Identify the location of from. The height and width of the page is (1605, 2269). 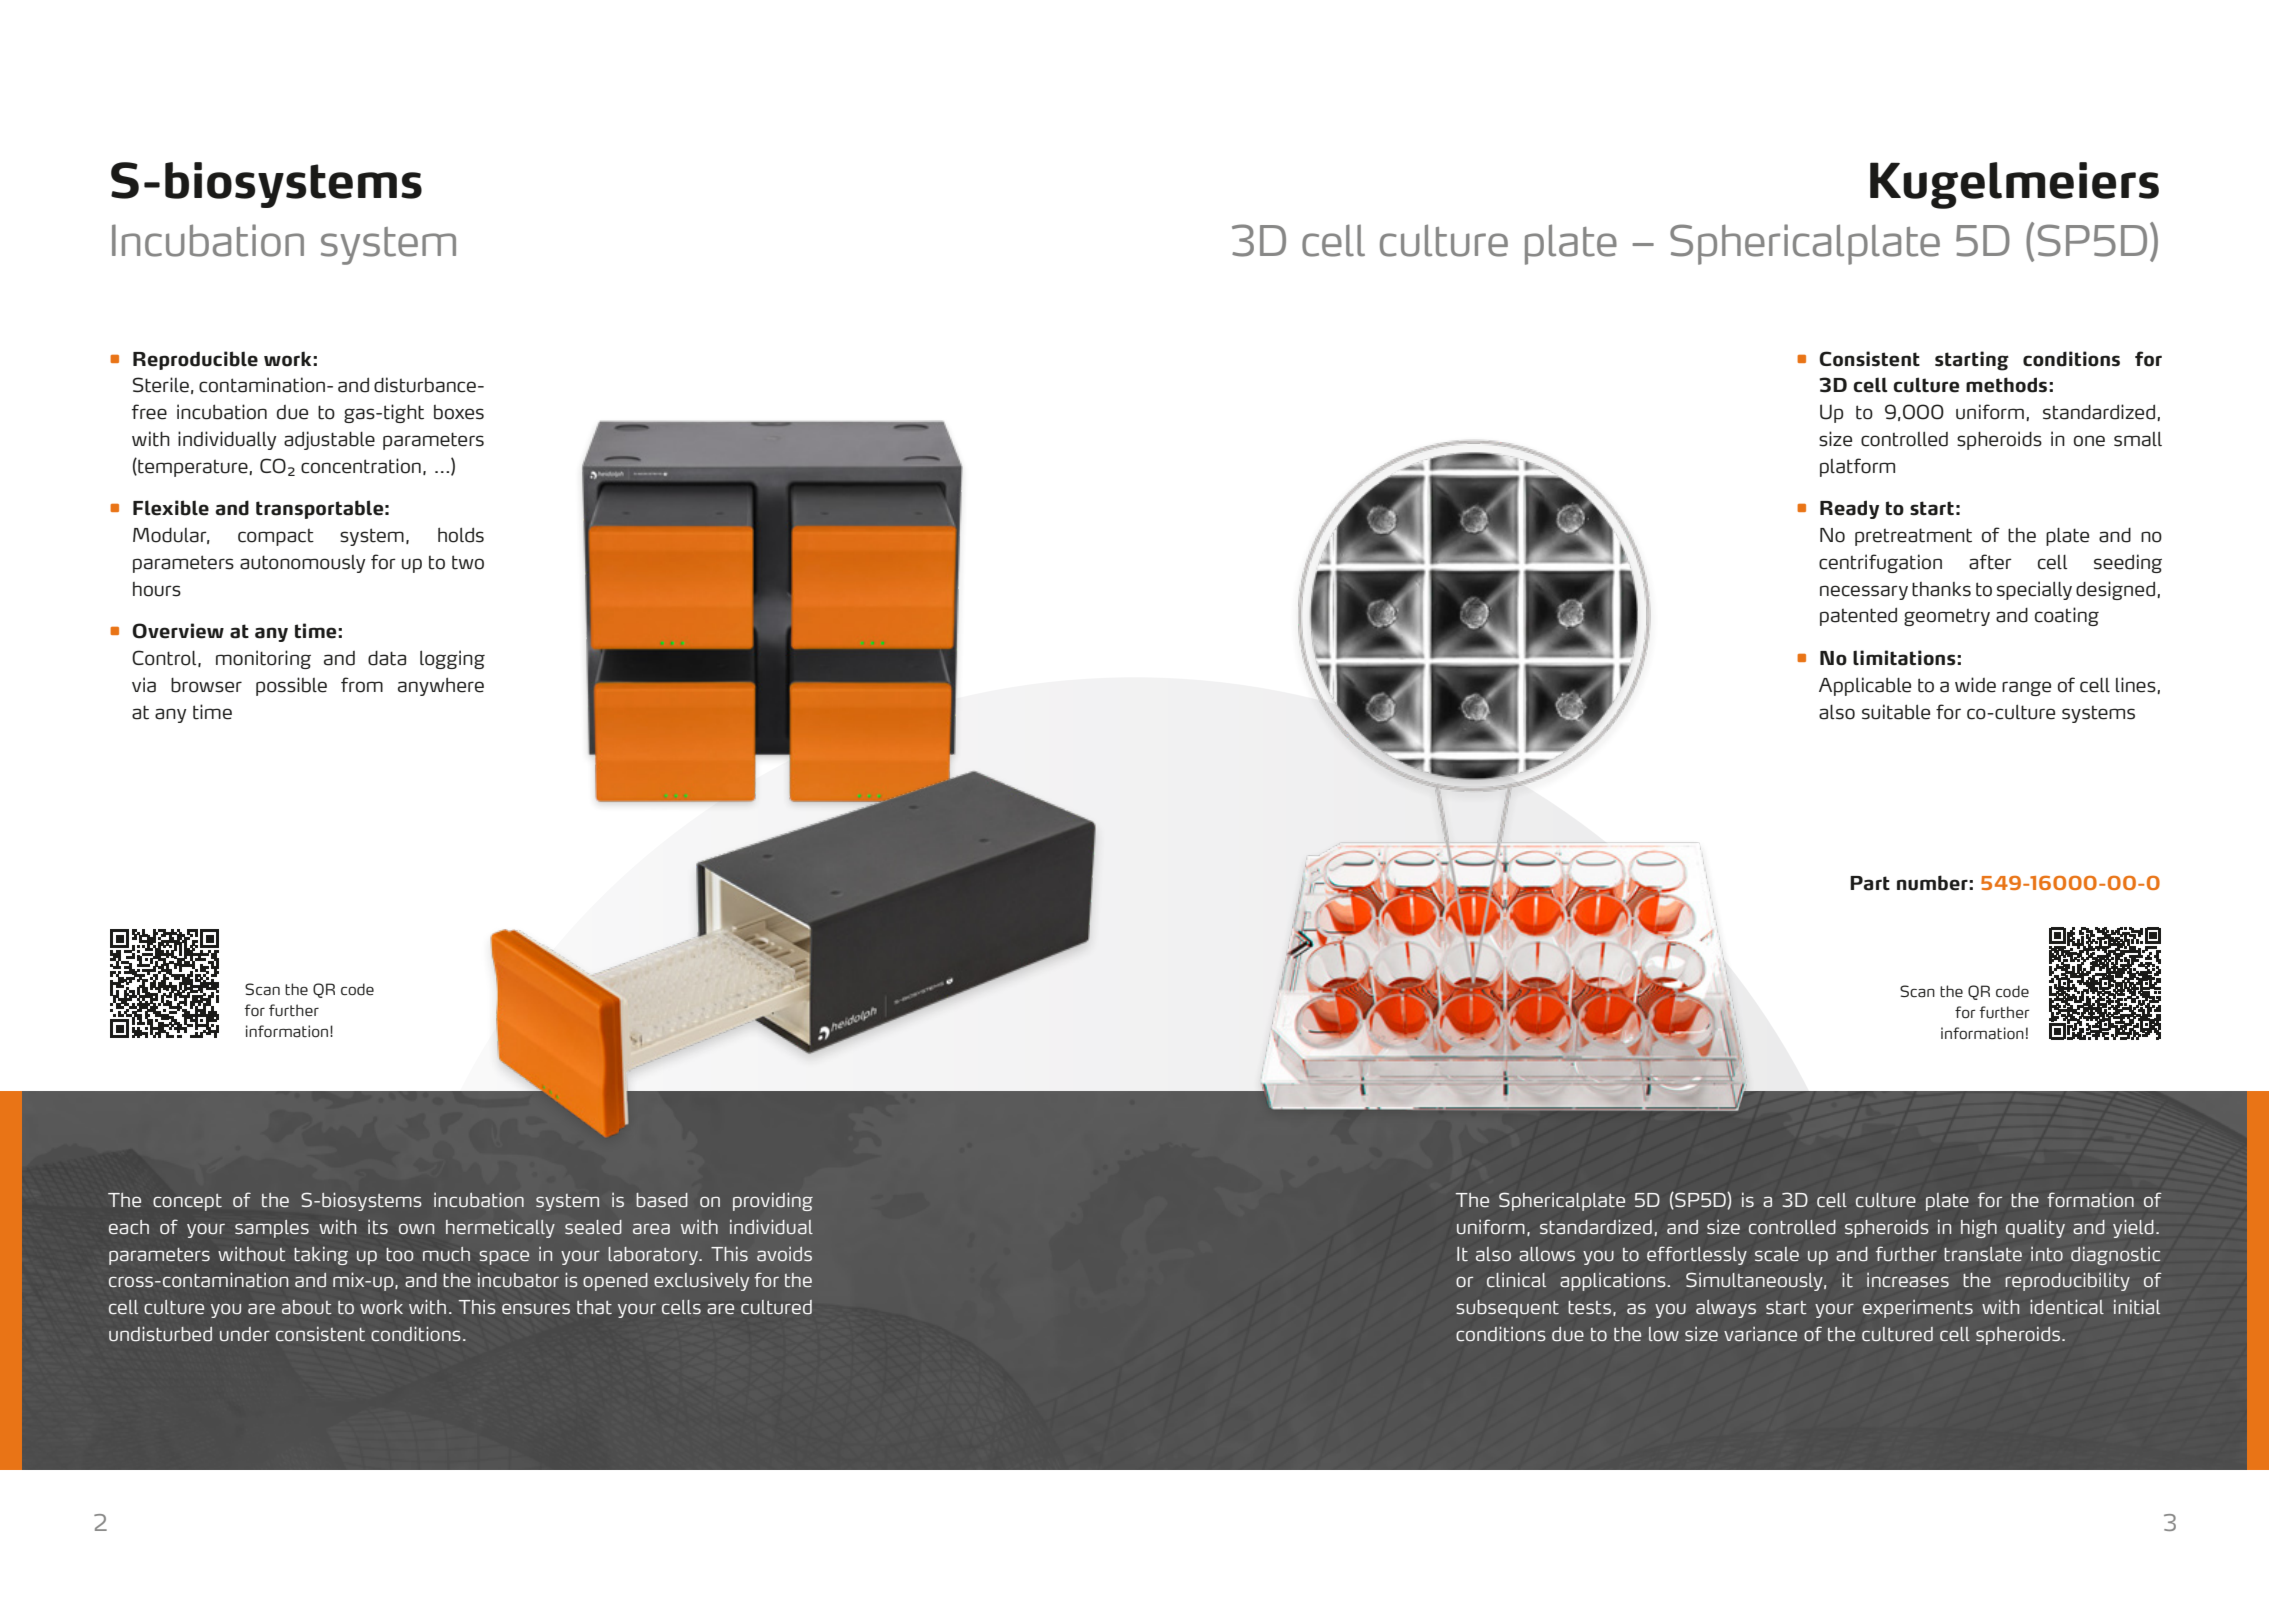
(362, 685).
